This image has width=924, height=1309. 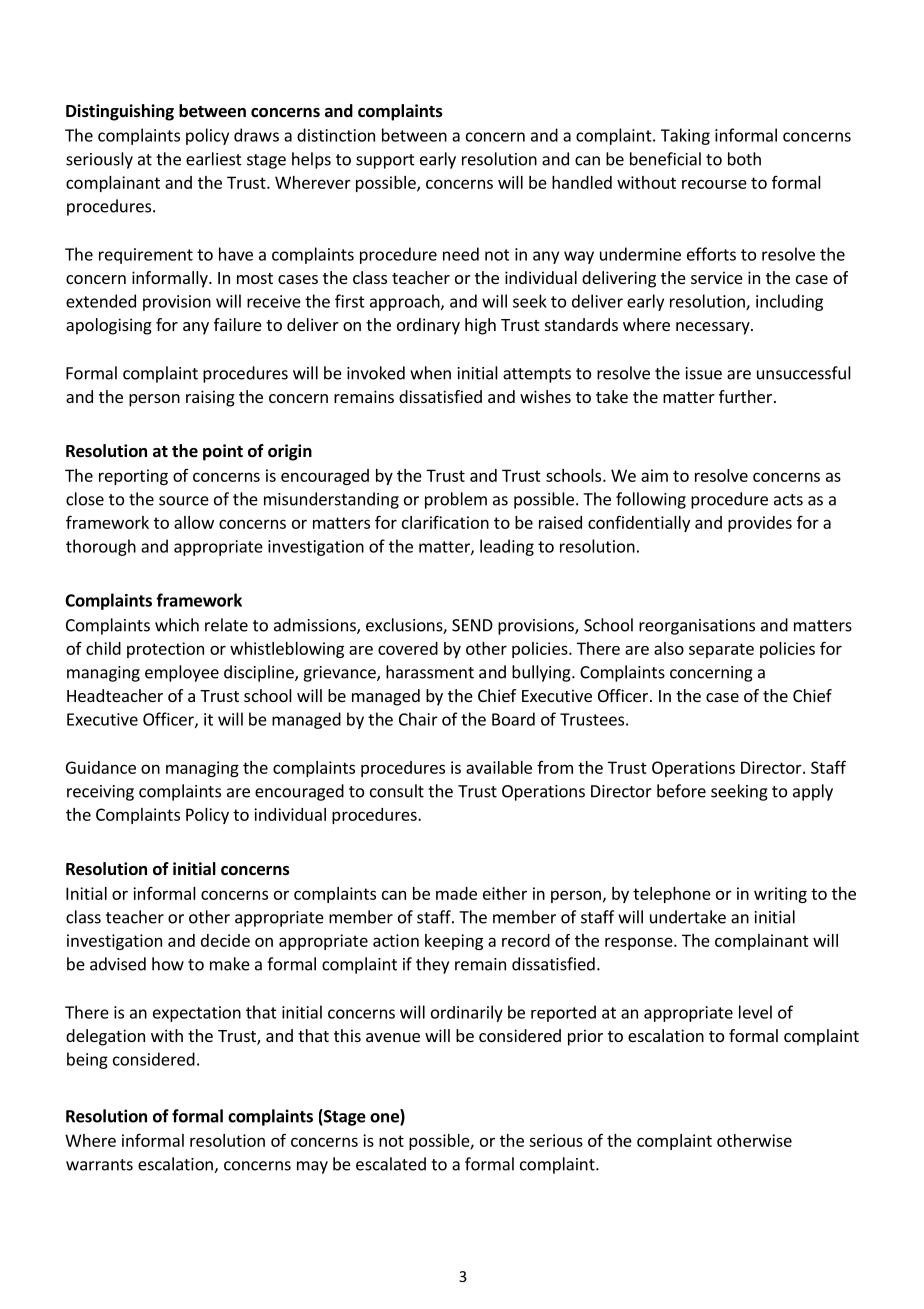 What do you see at coordinates (99, 1165) in the image?
I see `warrants` at bounding box center [99, 1165].
